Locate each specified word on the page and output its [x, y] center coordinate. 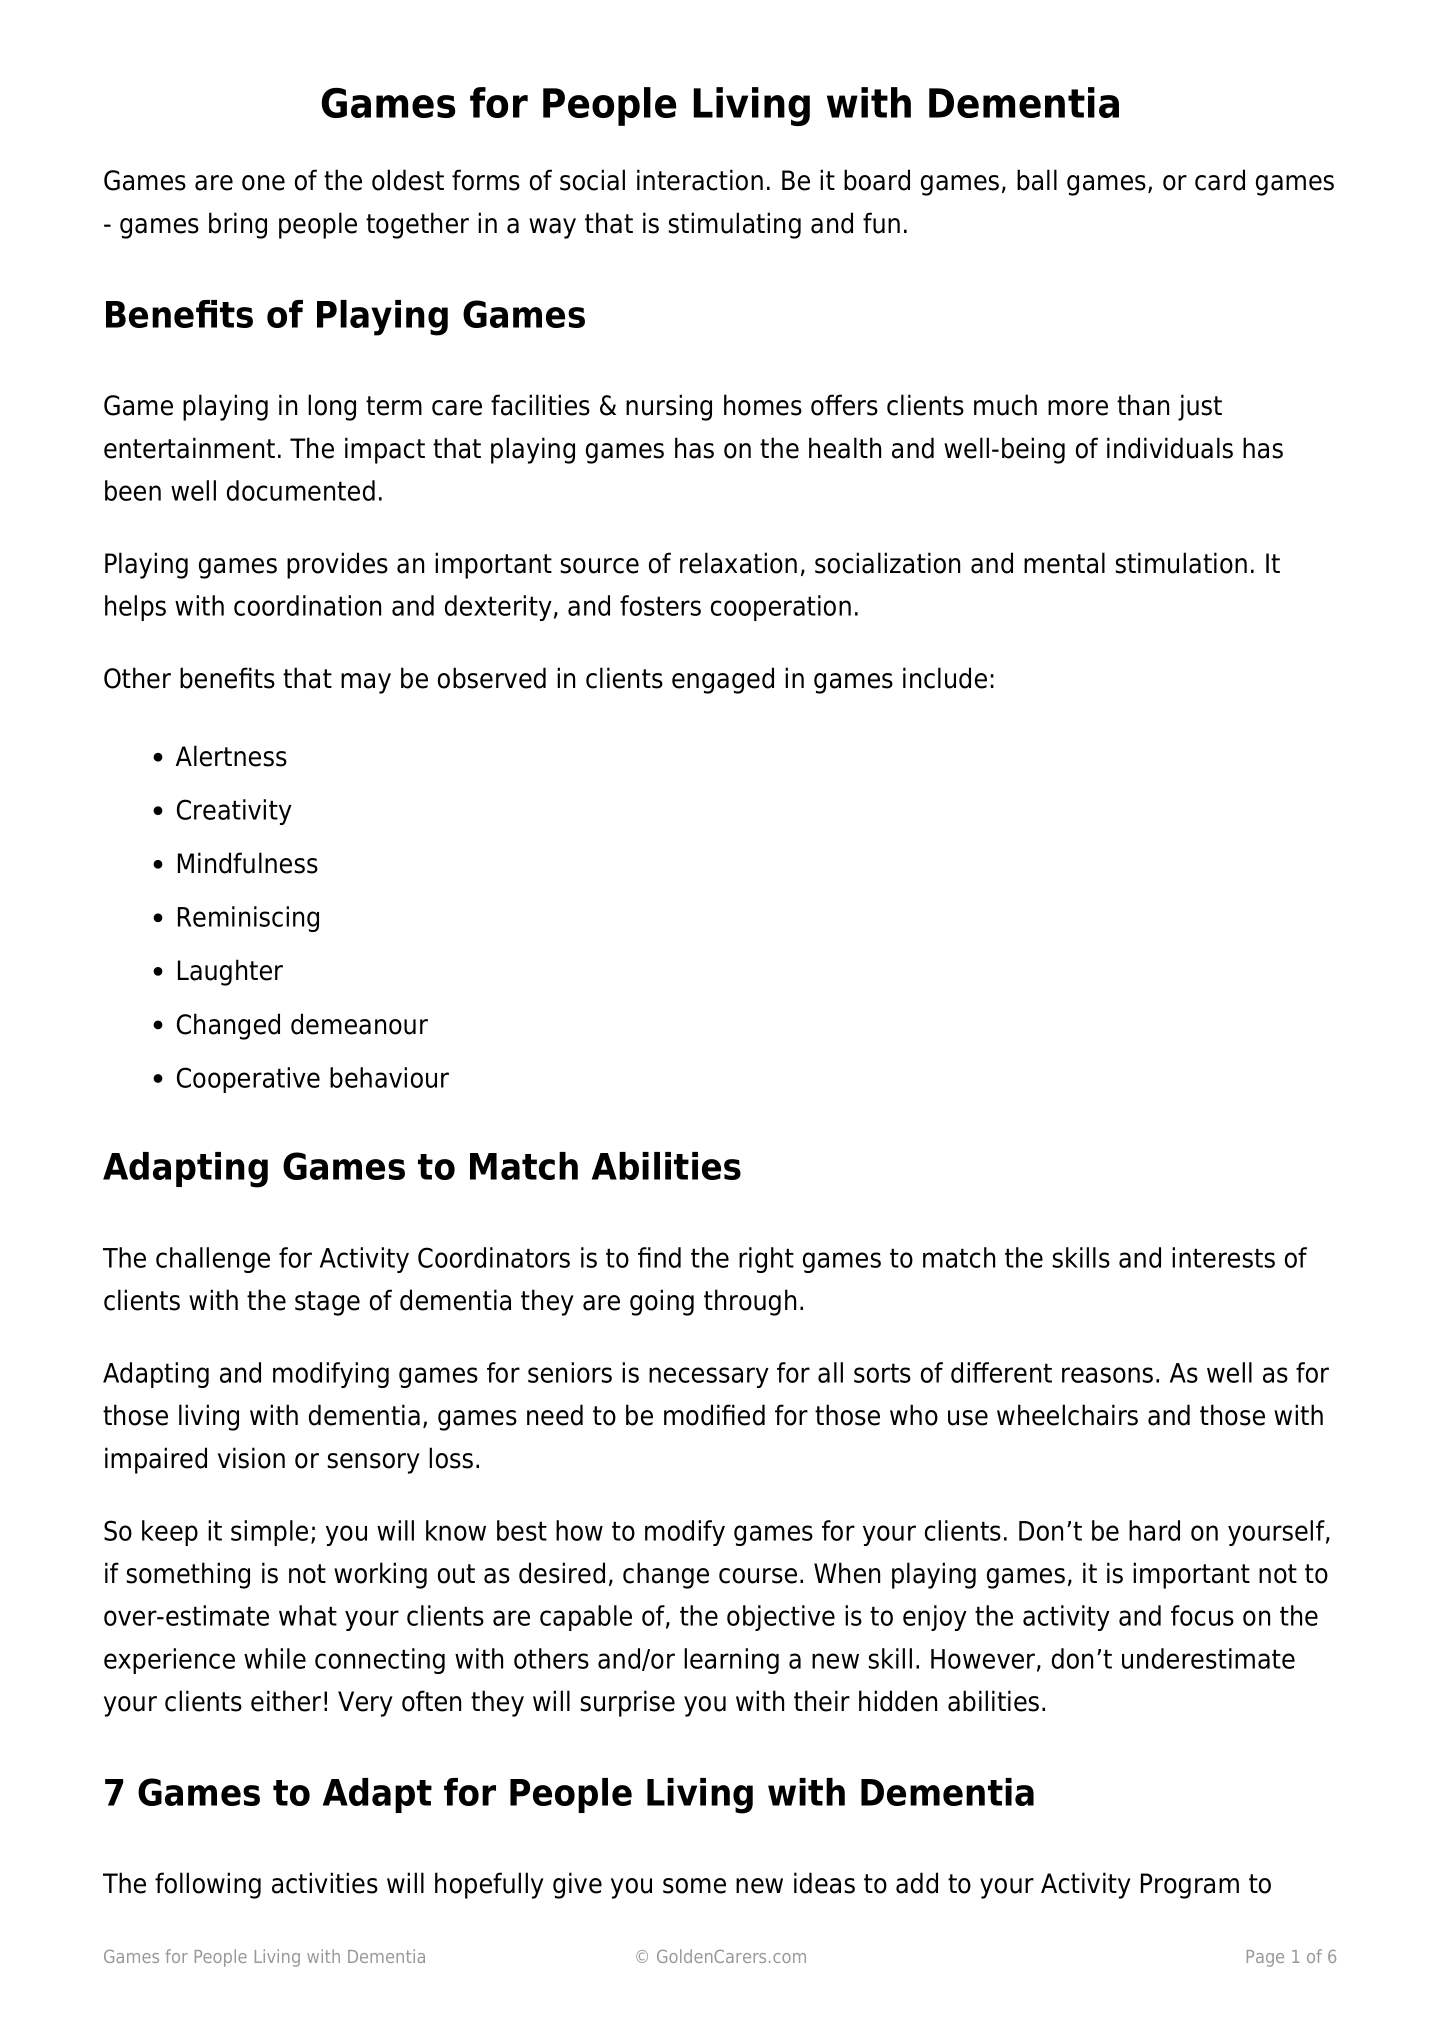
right [766, 1260]
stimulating [734, 225]
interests [1223, 1257]
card [1220, 180]
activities [325, 1883]
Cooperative [248, 1080]
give [577, 1885]
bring [238, 225]
